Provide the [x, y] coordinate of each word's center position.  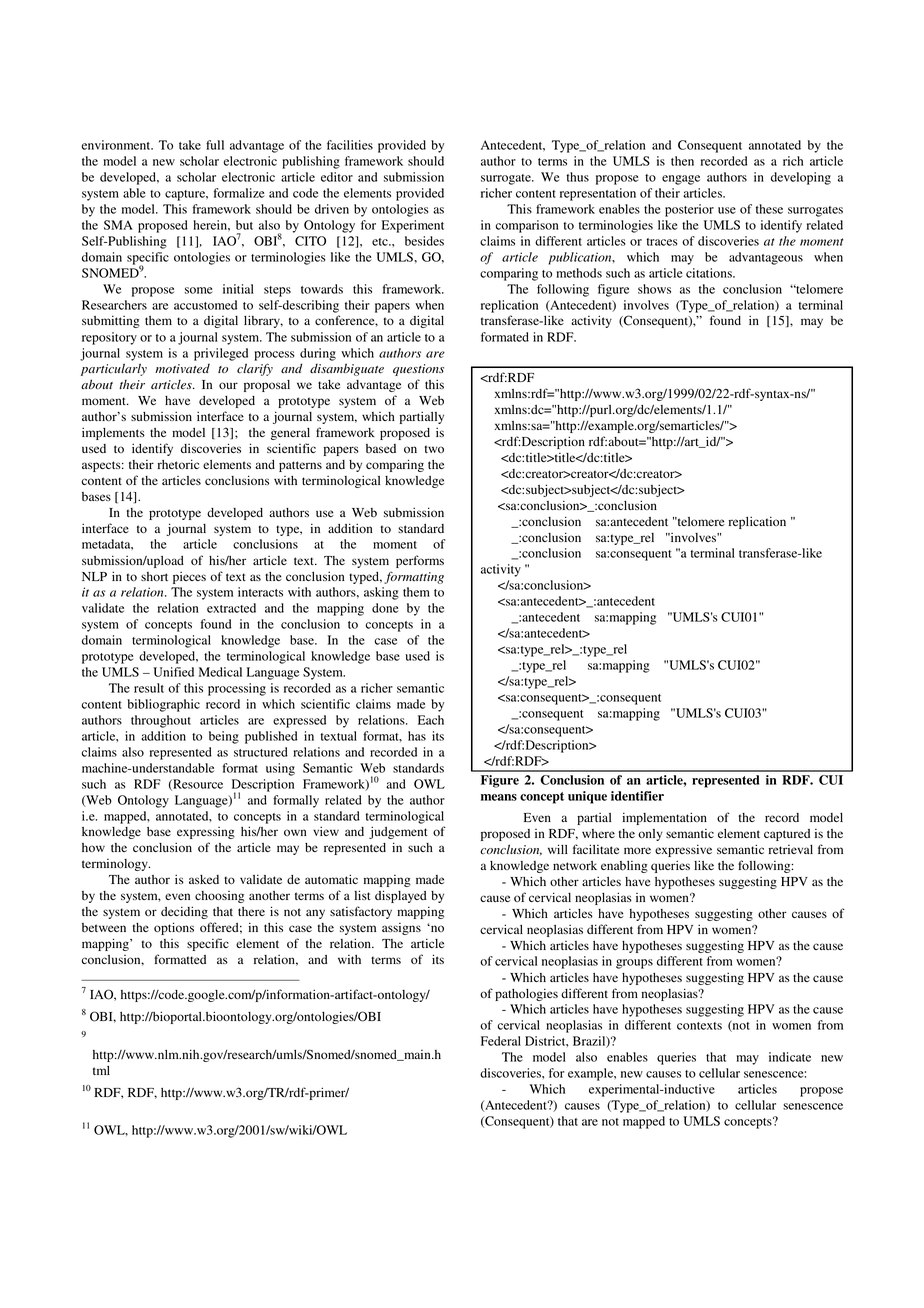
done [385, 608]
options [174, 928]
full [215, 145]
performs [420, 561]
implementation [665, 818]
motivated [182, 369]
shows [654, 289]
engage [681, 180]
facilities [350, 145]
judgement [398, 832]
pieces [189, 578]
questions [418, 370]
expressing [206, 833]
